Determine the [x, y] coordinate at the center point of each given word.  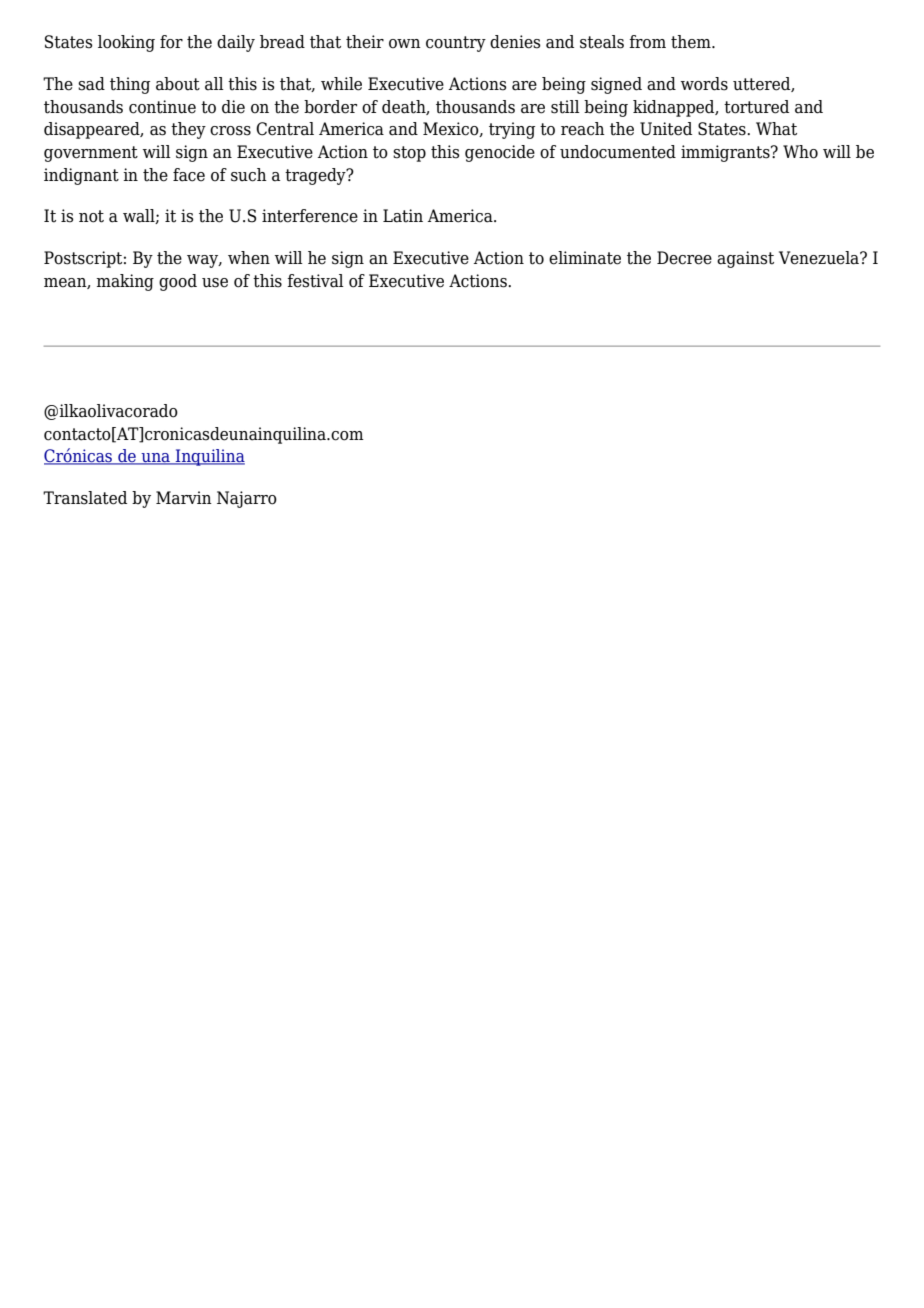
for [171, 42]
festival [315, 281]
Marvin [184, 498]
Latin [403, 216]
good [178, 282]
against [745, 259]
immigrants [726, 153]
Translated [85, 498]
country [456, 44]
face [189, 175]
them [692, 42]
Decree [684, 258]
